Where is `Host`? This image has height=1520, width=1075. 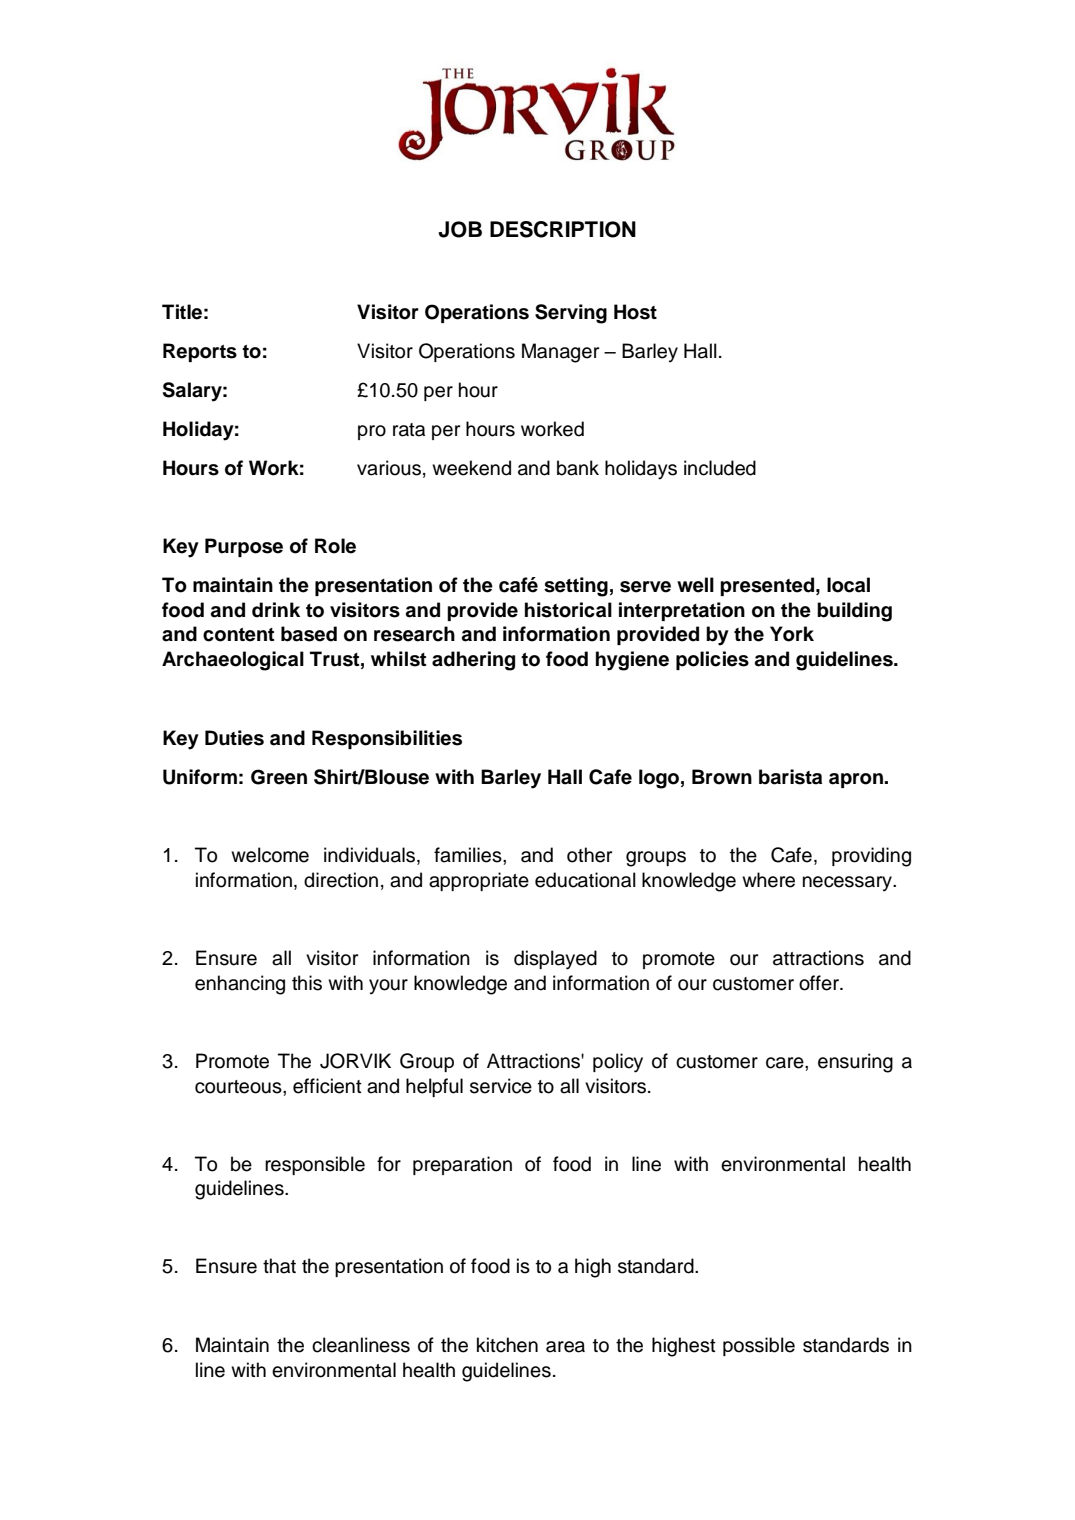 Host is located at coordinates (635, 312).
